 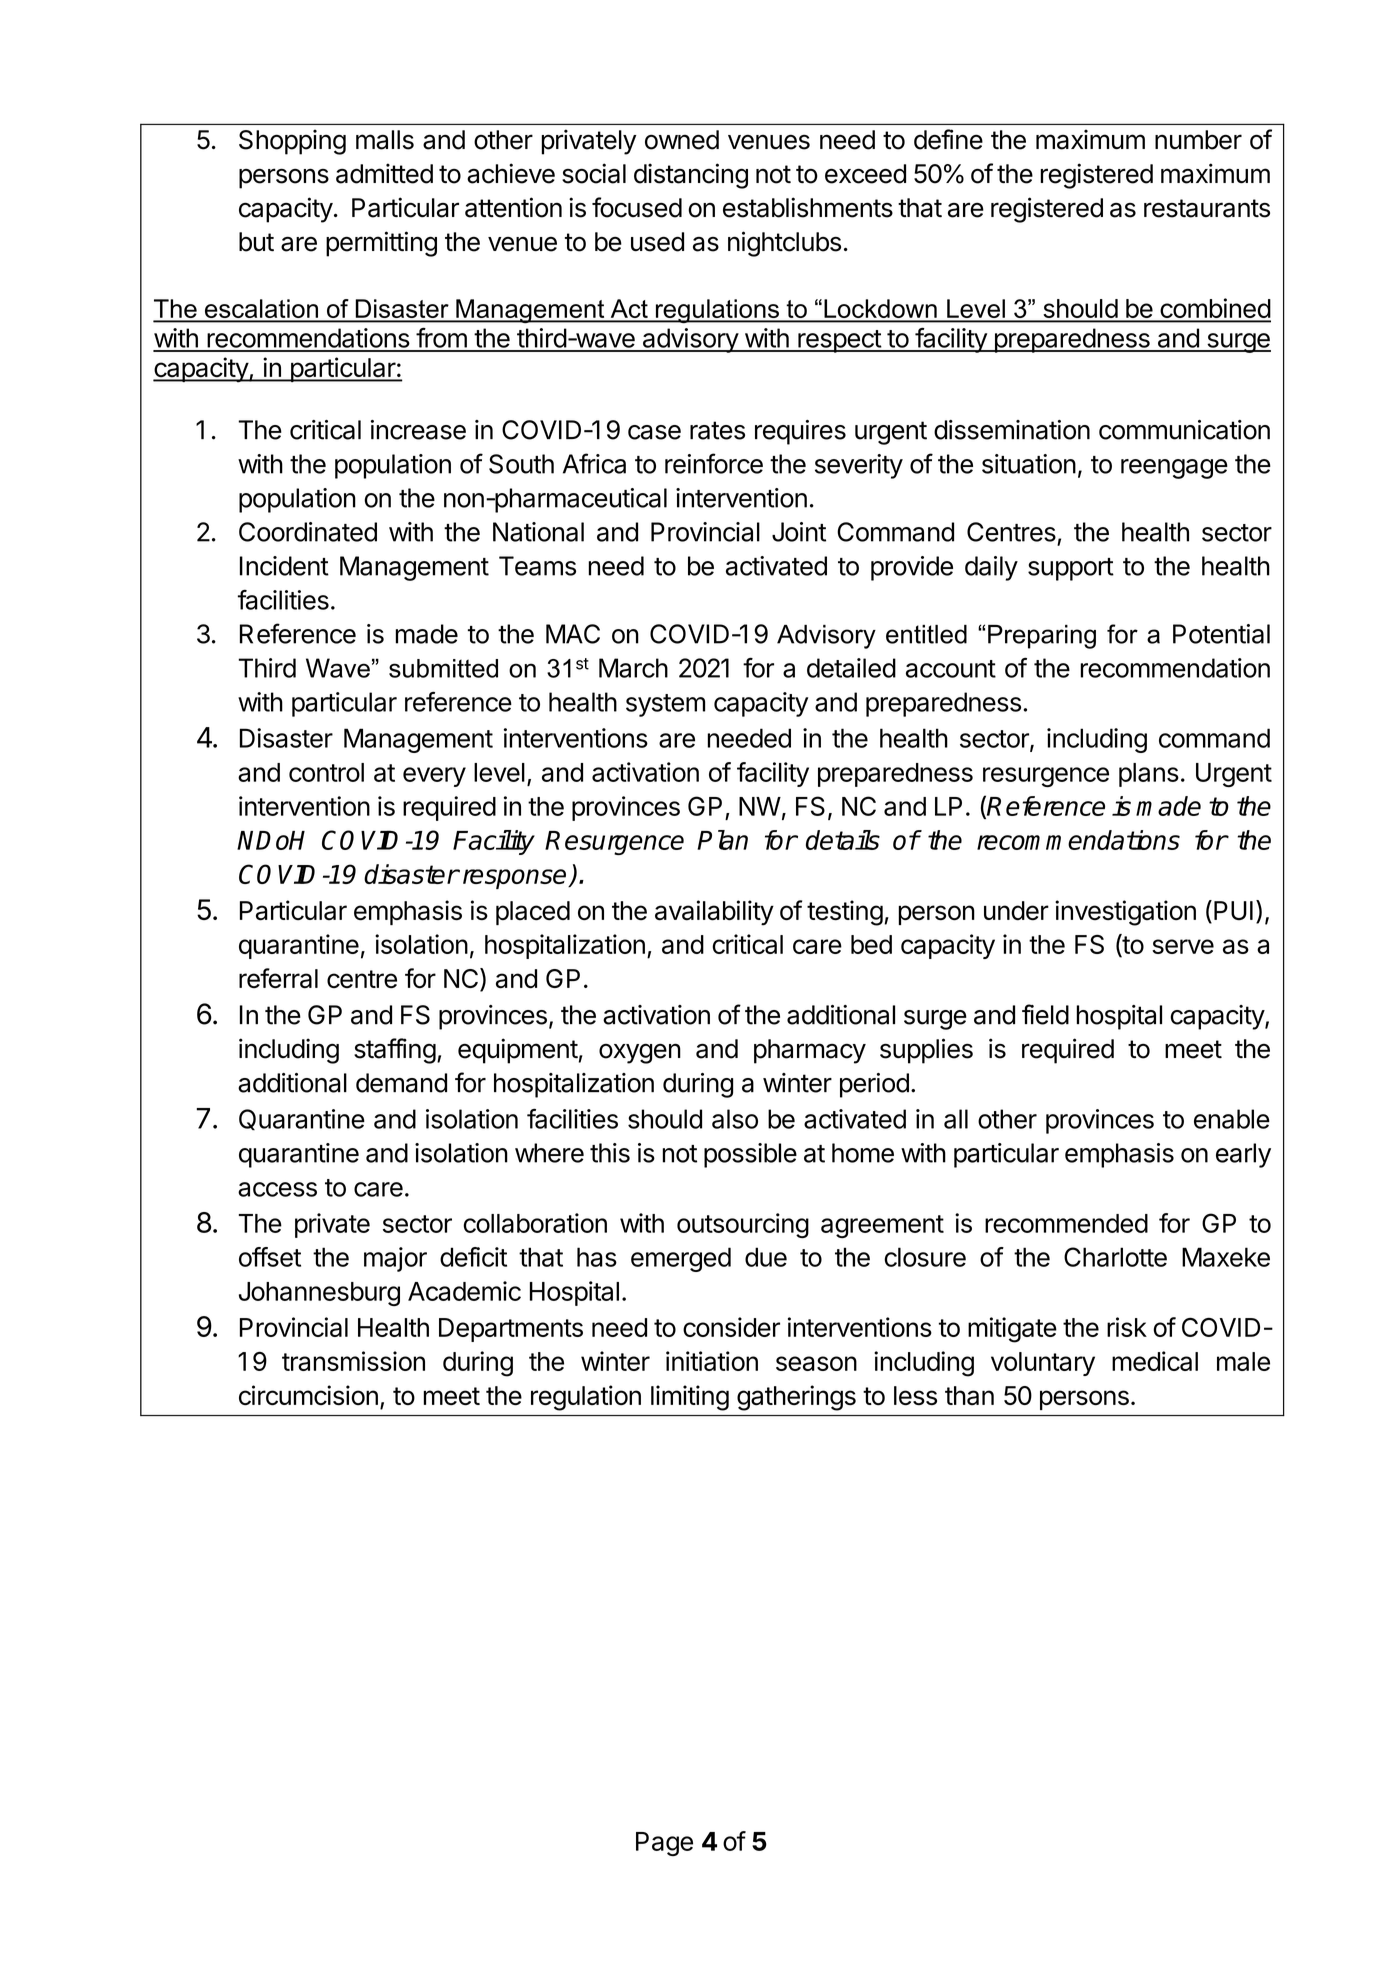 I want to click on staffing, so click(x=395, y=1051).
